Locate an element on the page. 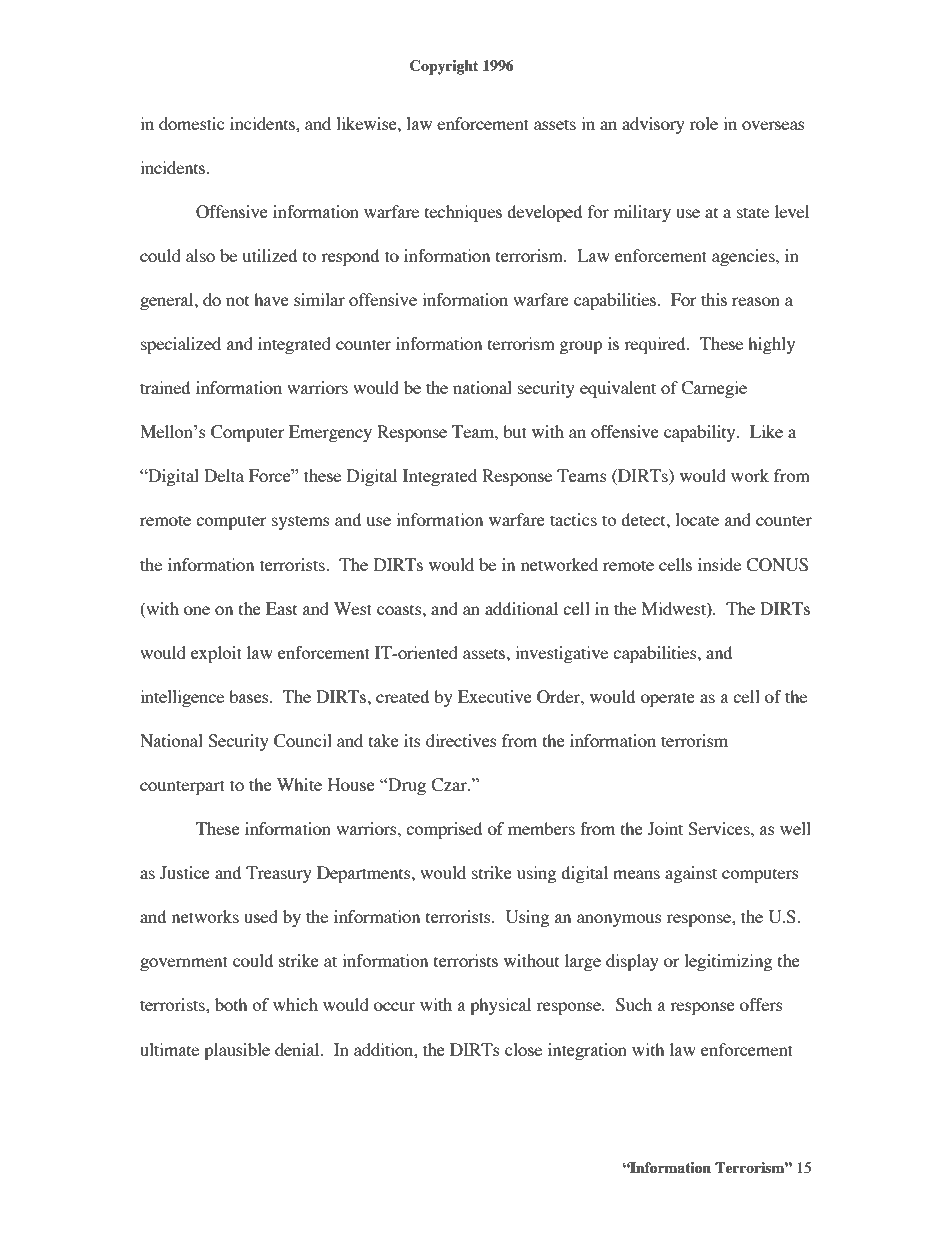  role is located at coordinates (704, 123).
